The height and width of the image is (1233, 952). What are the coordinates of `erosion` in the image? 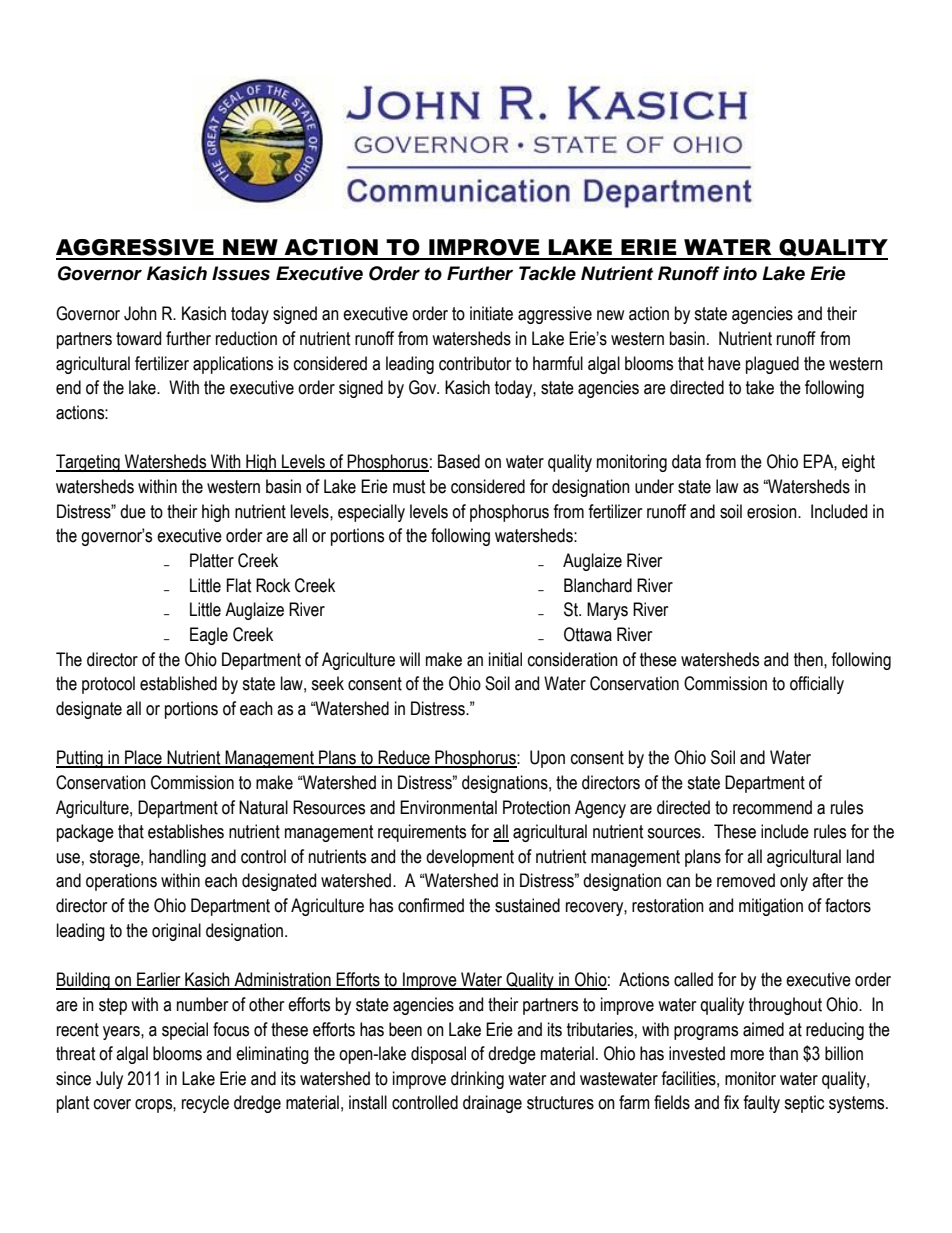 It's located at (773, 511).
